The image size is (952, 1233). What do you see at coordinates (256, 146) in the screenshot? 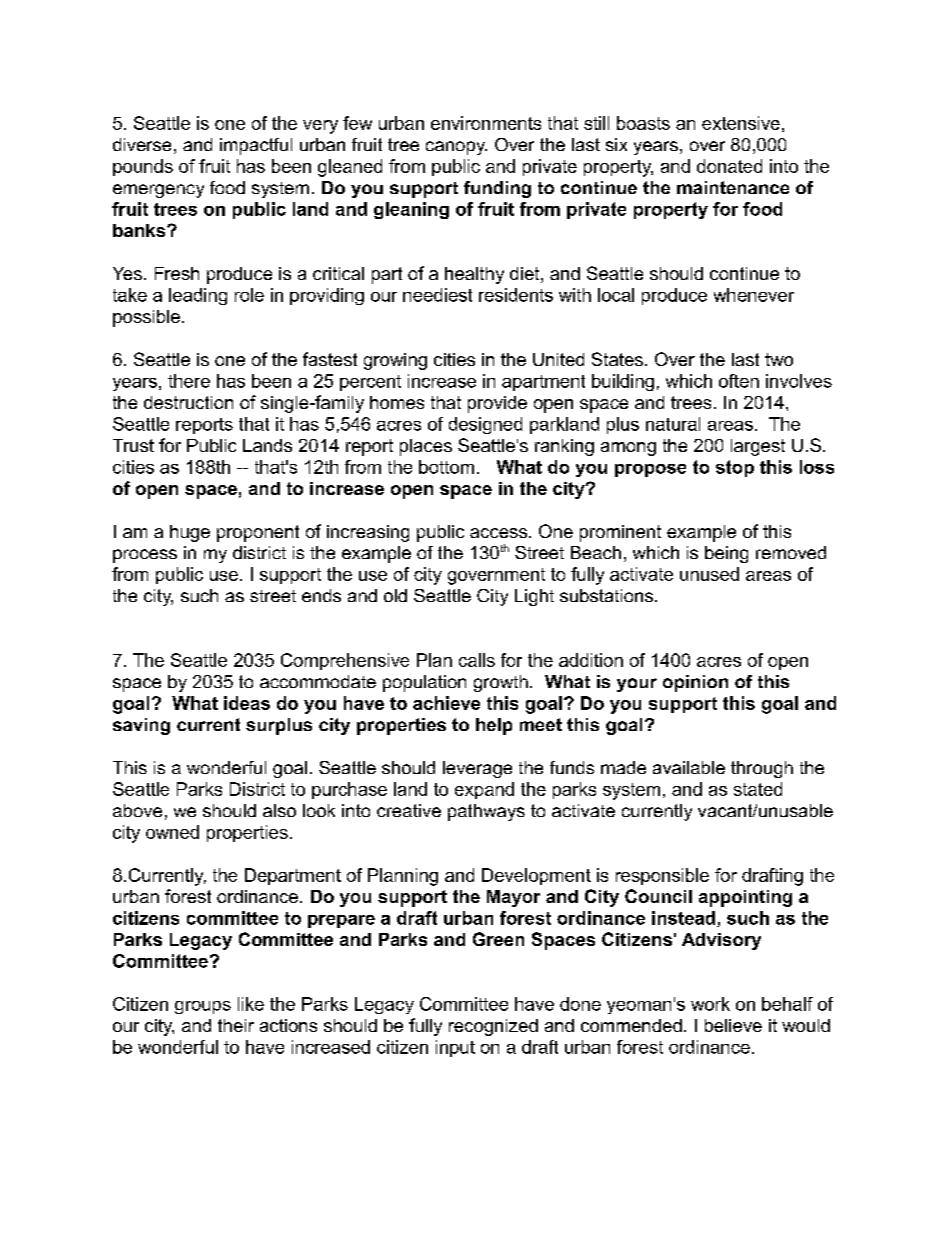
I see `impactful` at bounding box center [256, 146].
